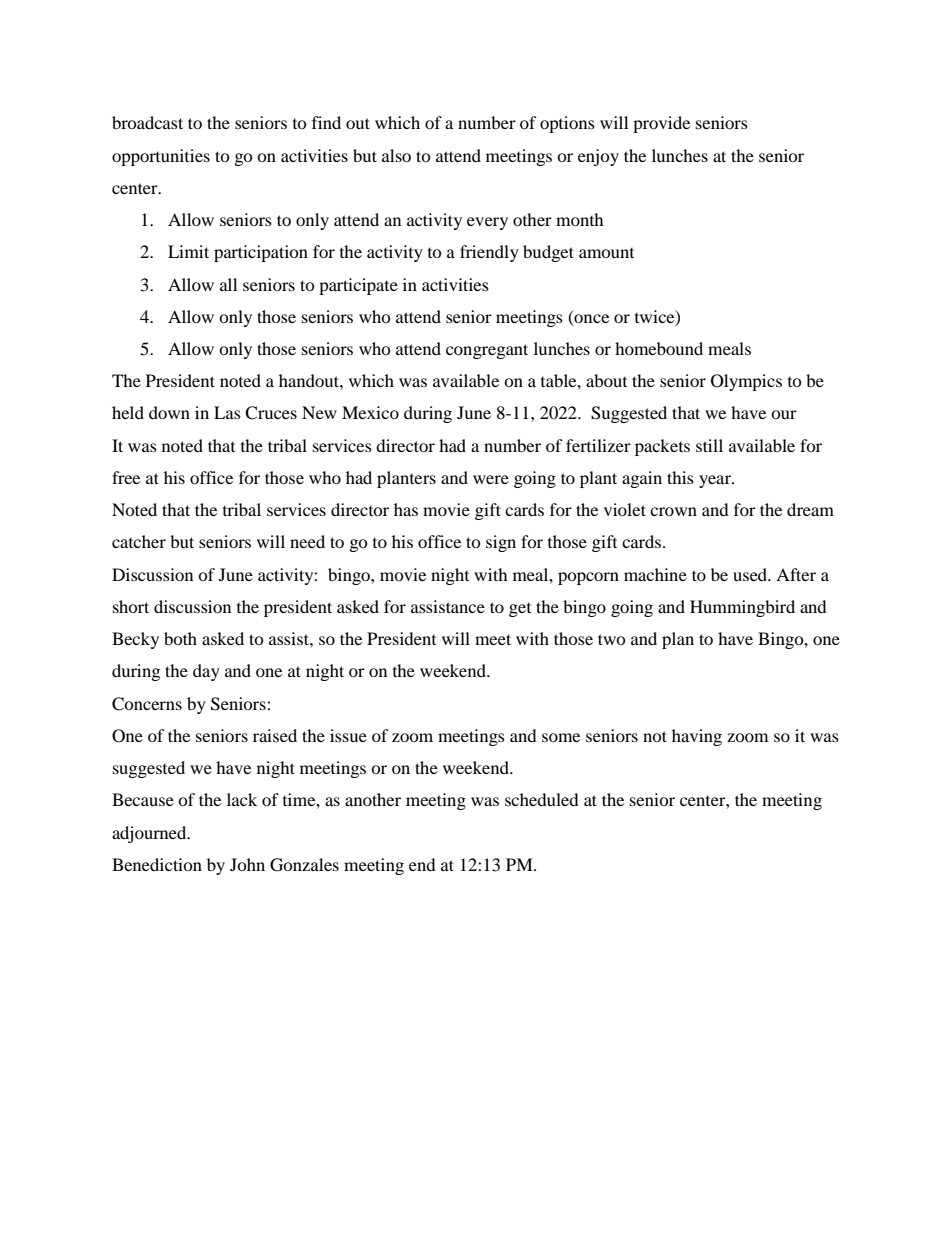 The height and width of the page is (1233, 952). Describe the element at coordinates (396, 155) in the page. I see `also` at that location.
